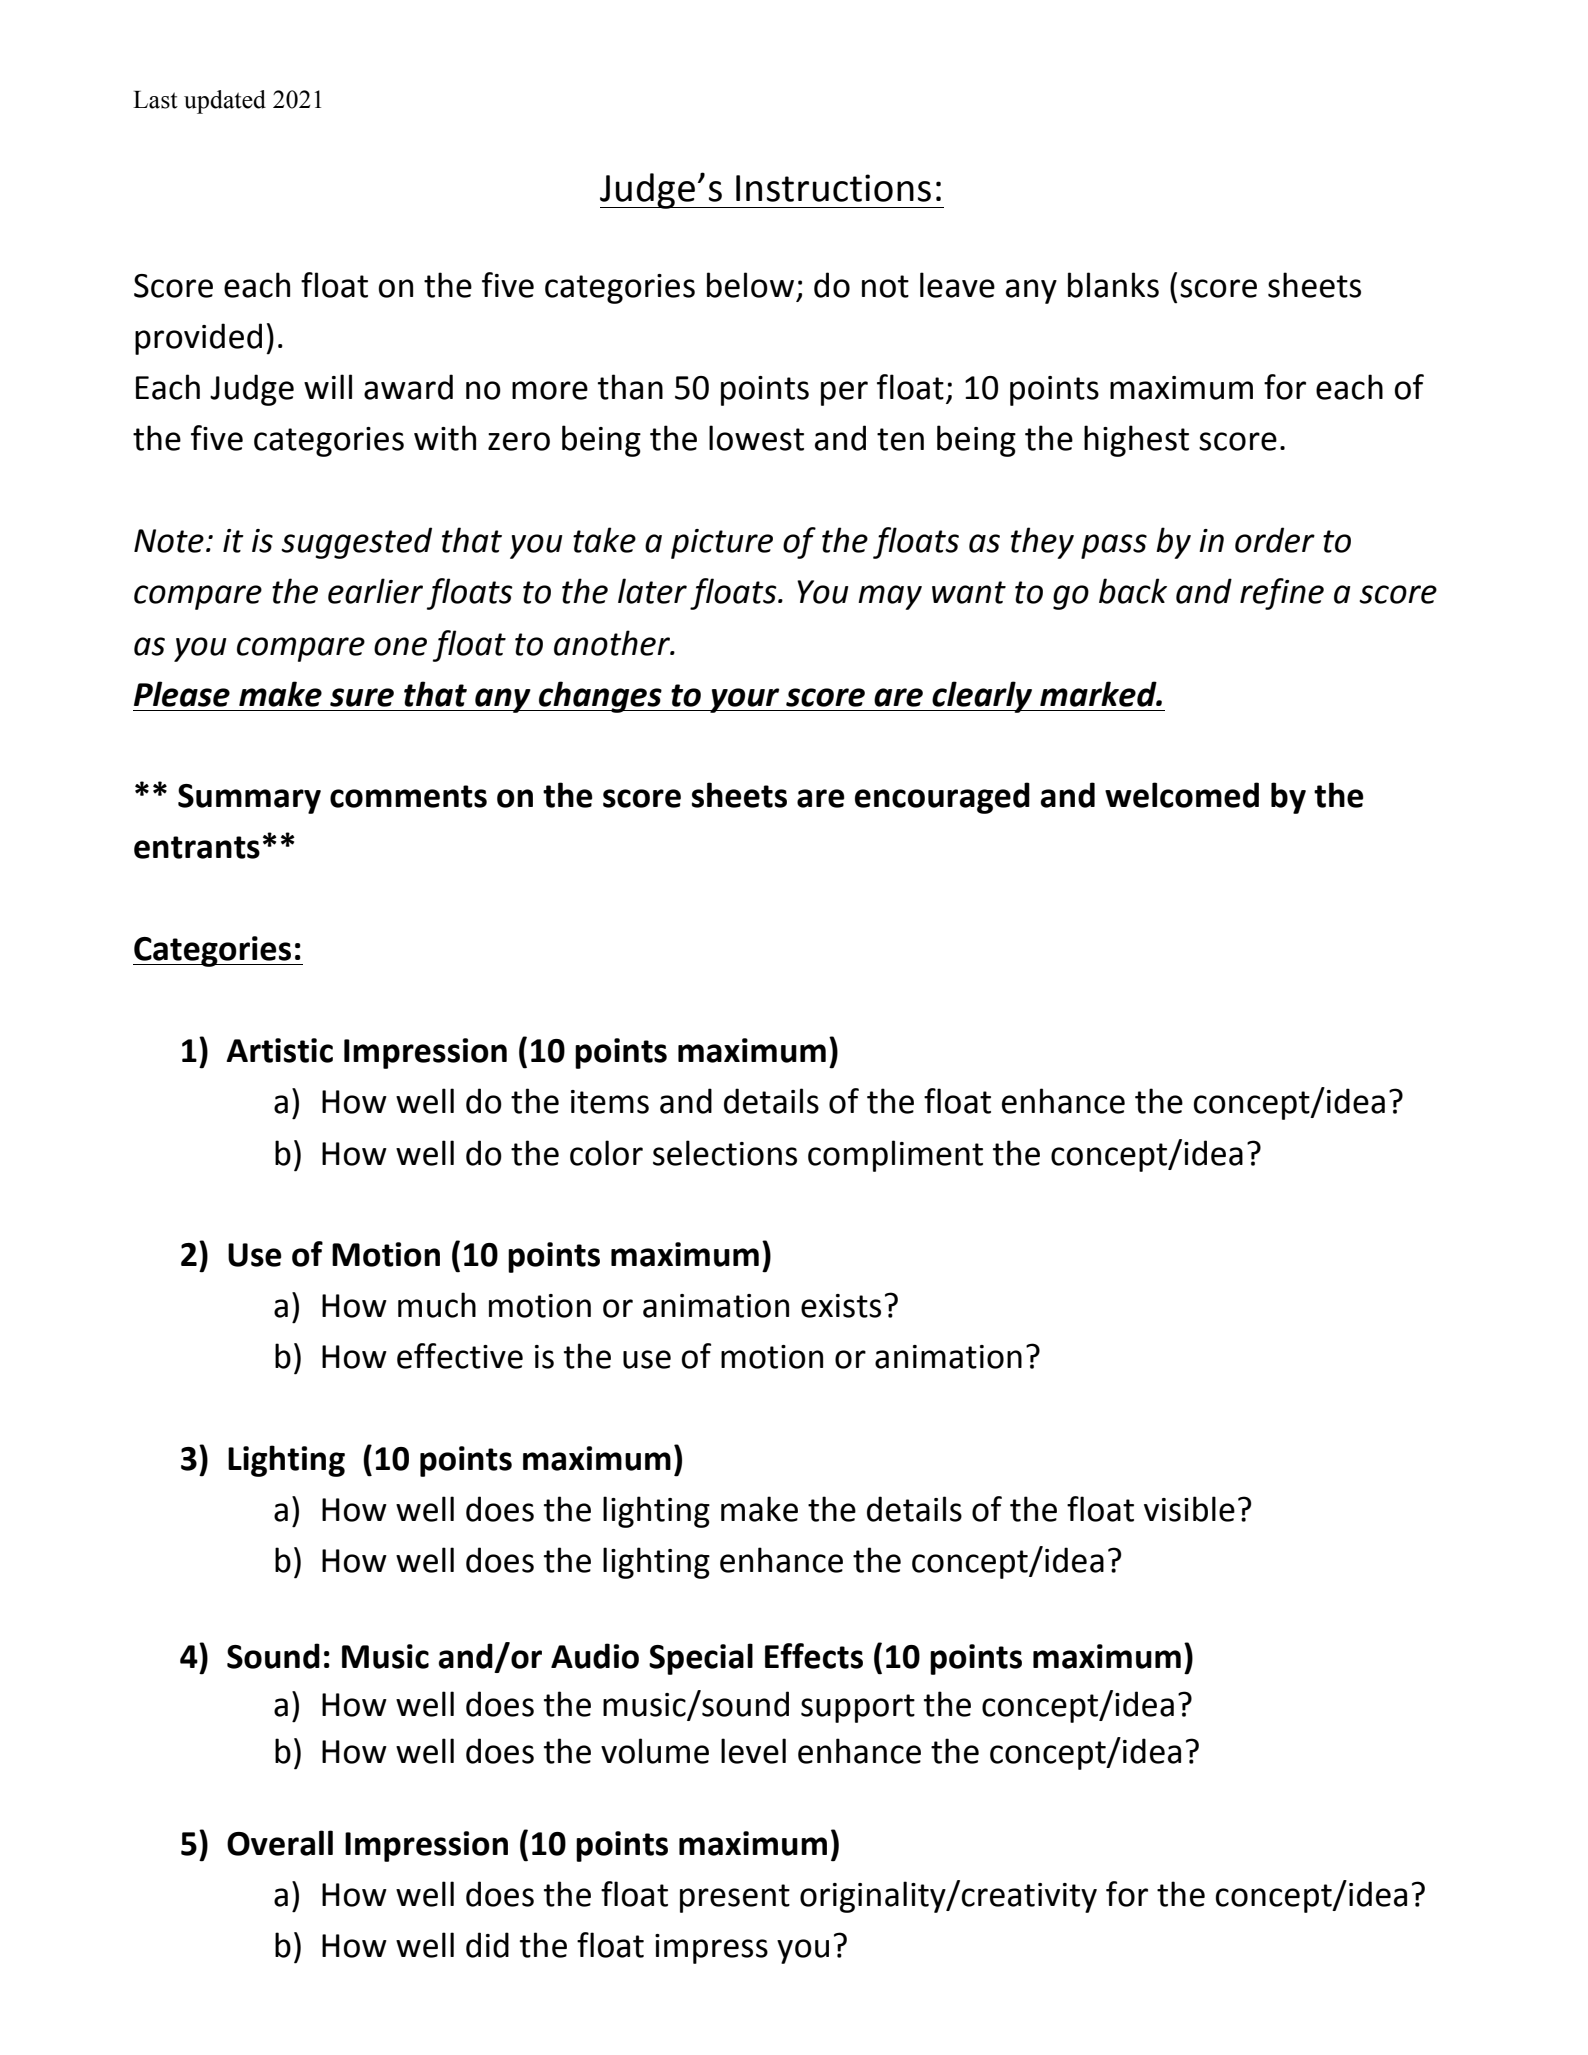 This image has width=1588, height=2055. What do you see at coordinates (225, 102) in the image?
I see `updated` at bounding box center [225, 102].
